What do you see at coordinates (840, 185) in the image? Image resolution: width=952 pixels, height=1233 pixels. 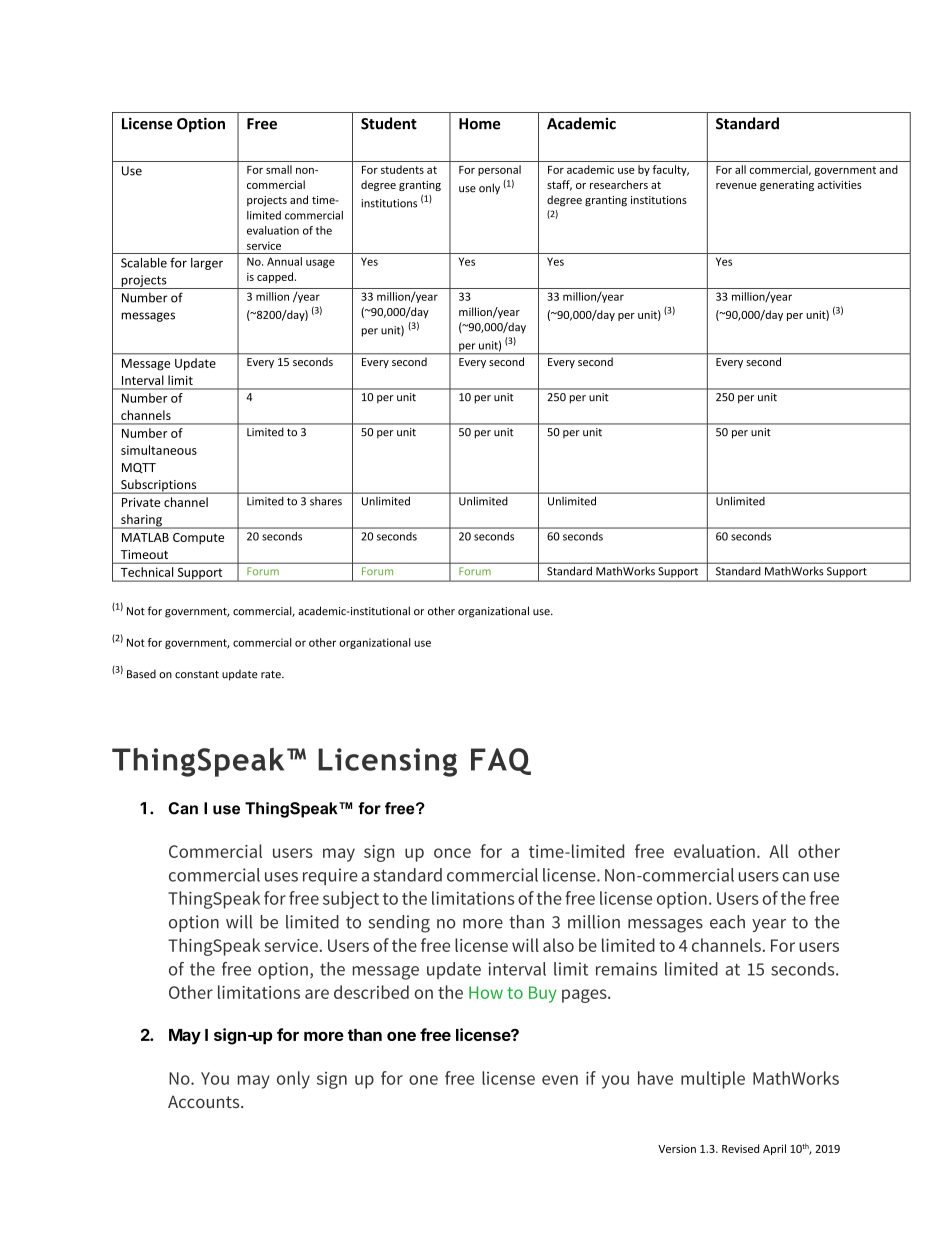 I see `activities` at bounding box center [840, 185].
